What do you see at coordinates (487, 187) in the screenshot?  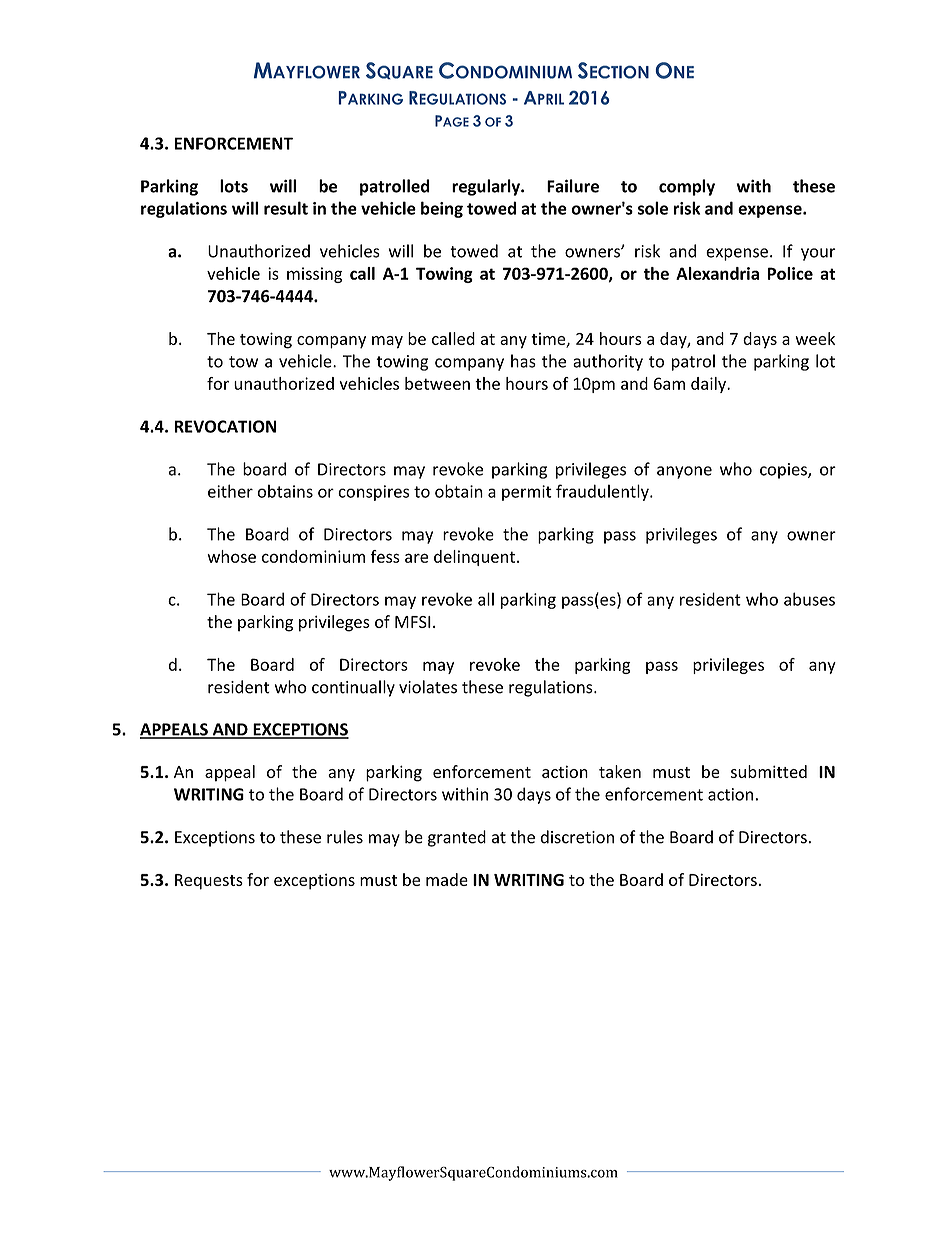 I see `regularly` at bounding box center [487, 187].
